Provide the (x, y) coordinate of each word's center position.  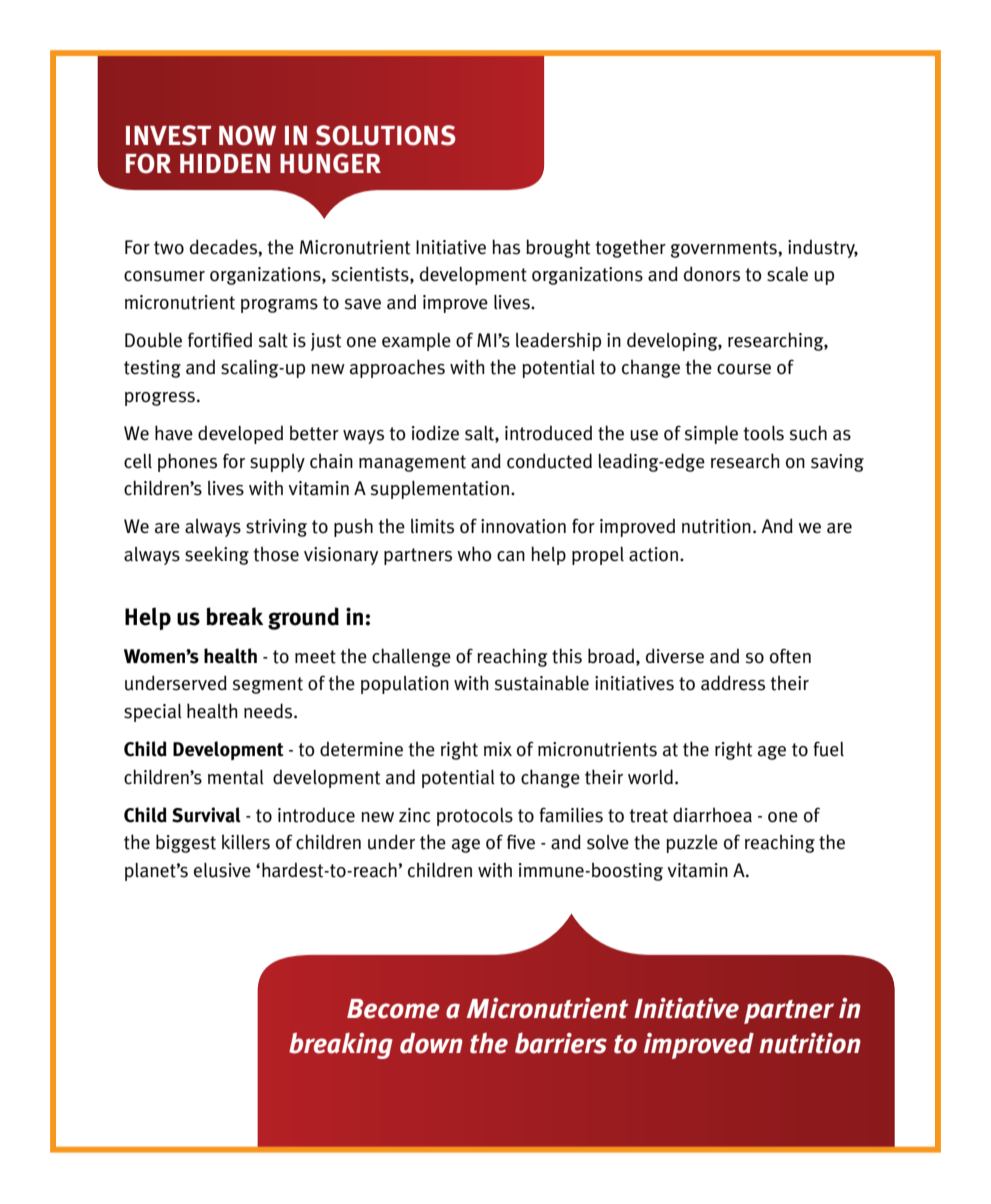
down (431, 1043)
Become (393, 1009)
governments (725, 249)
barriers (561, 1043)
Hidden (225, 163)
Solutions (386, 135)
